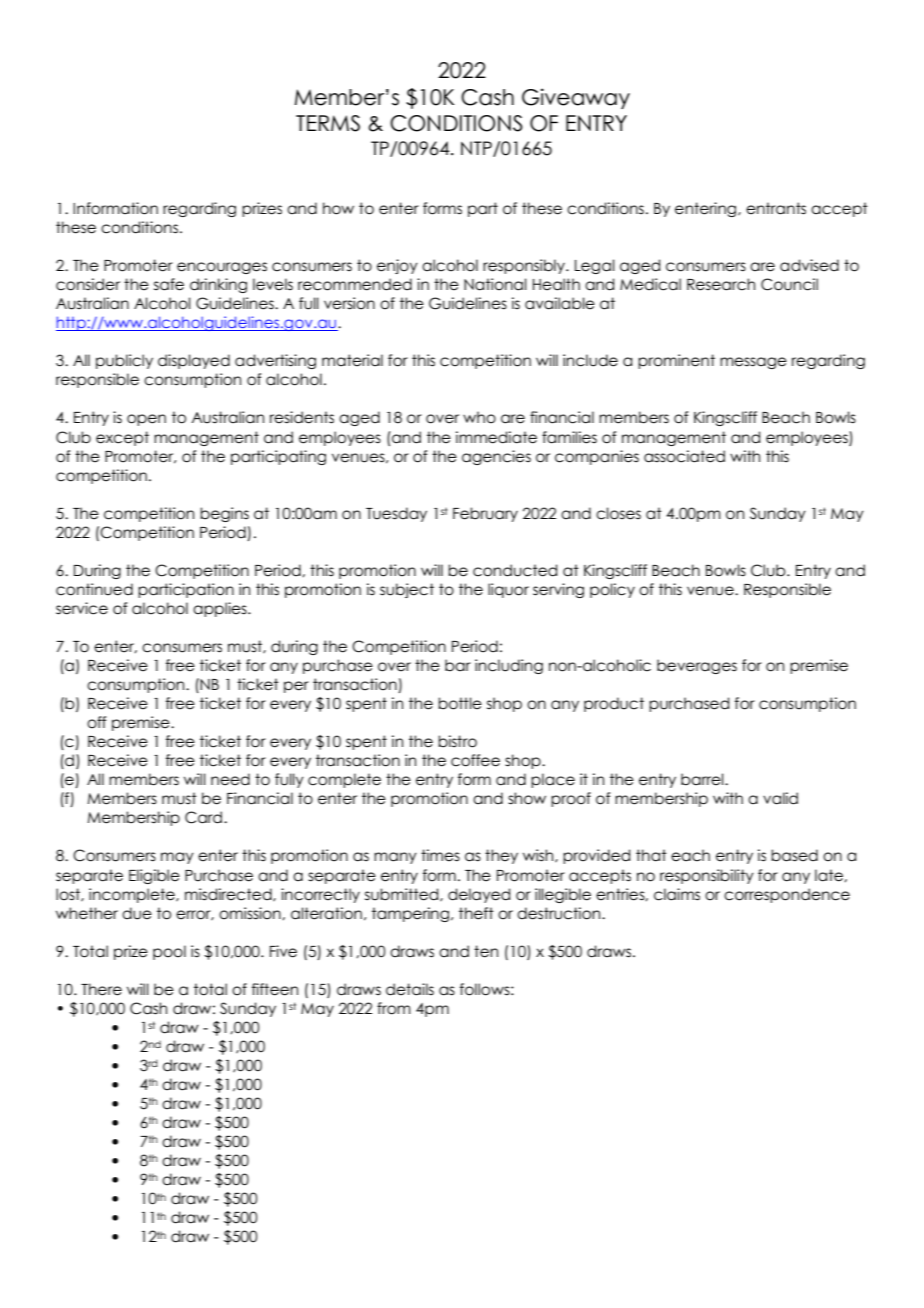 This screenshot has height=1308, width=924. What do you see at coordinates (479, 417) in the screenshot?
I see `who` at bounding box center [479, 417].
